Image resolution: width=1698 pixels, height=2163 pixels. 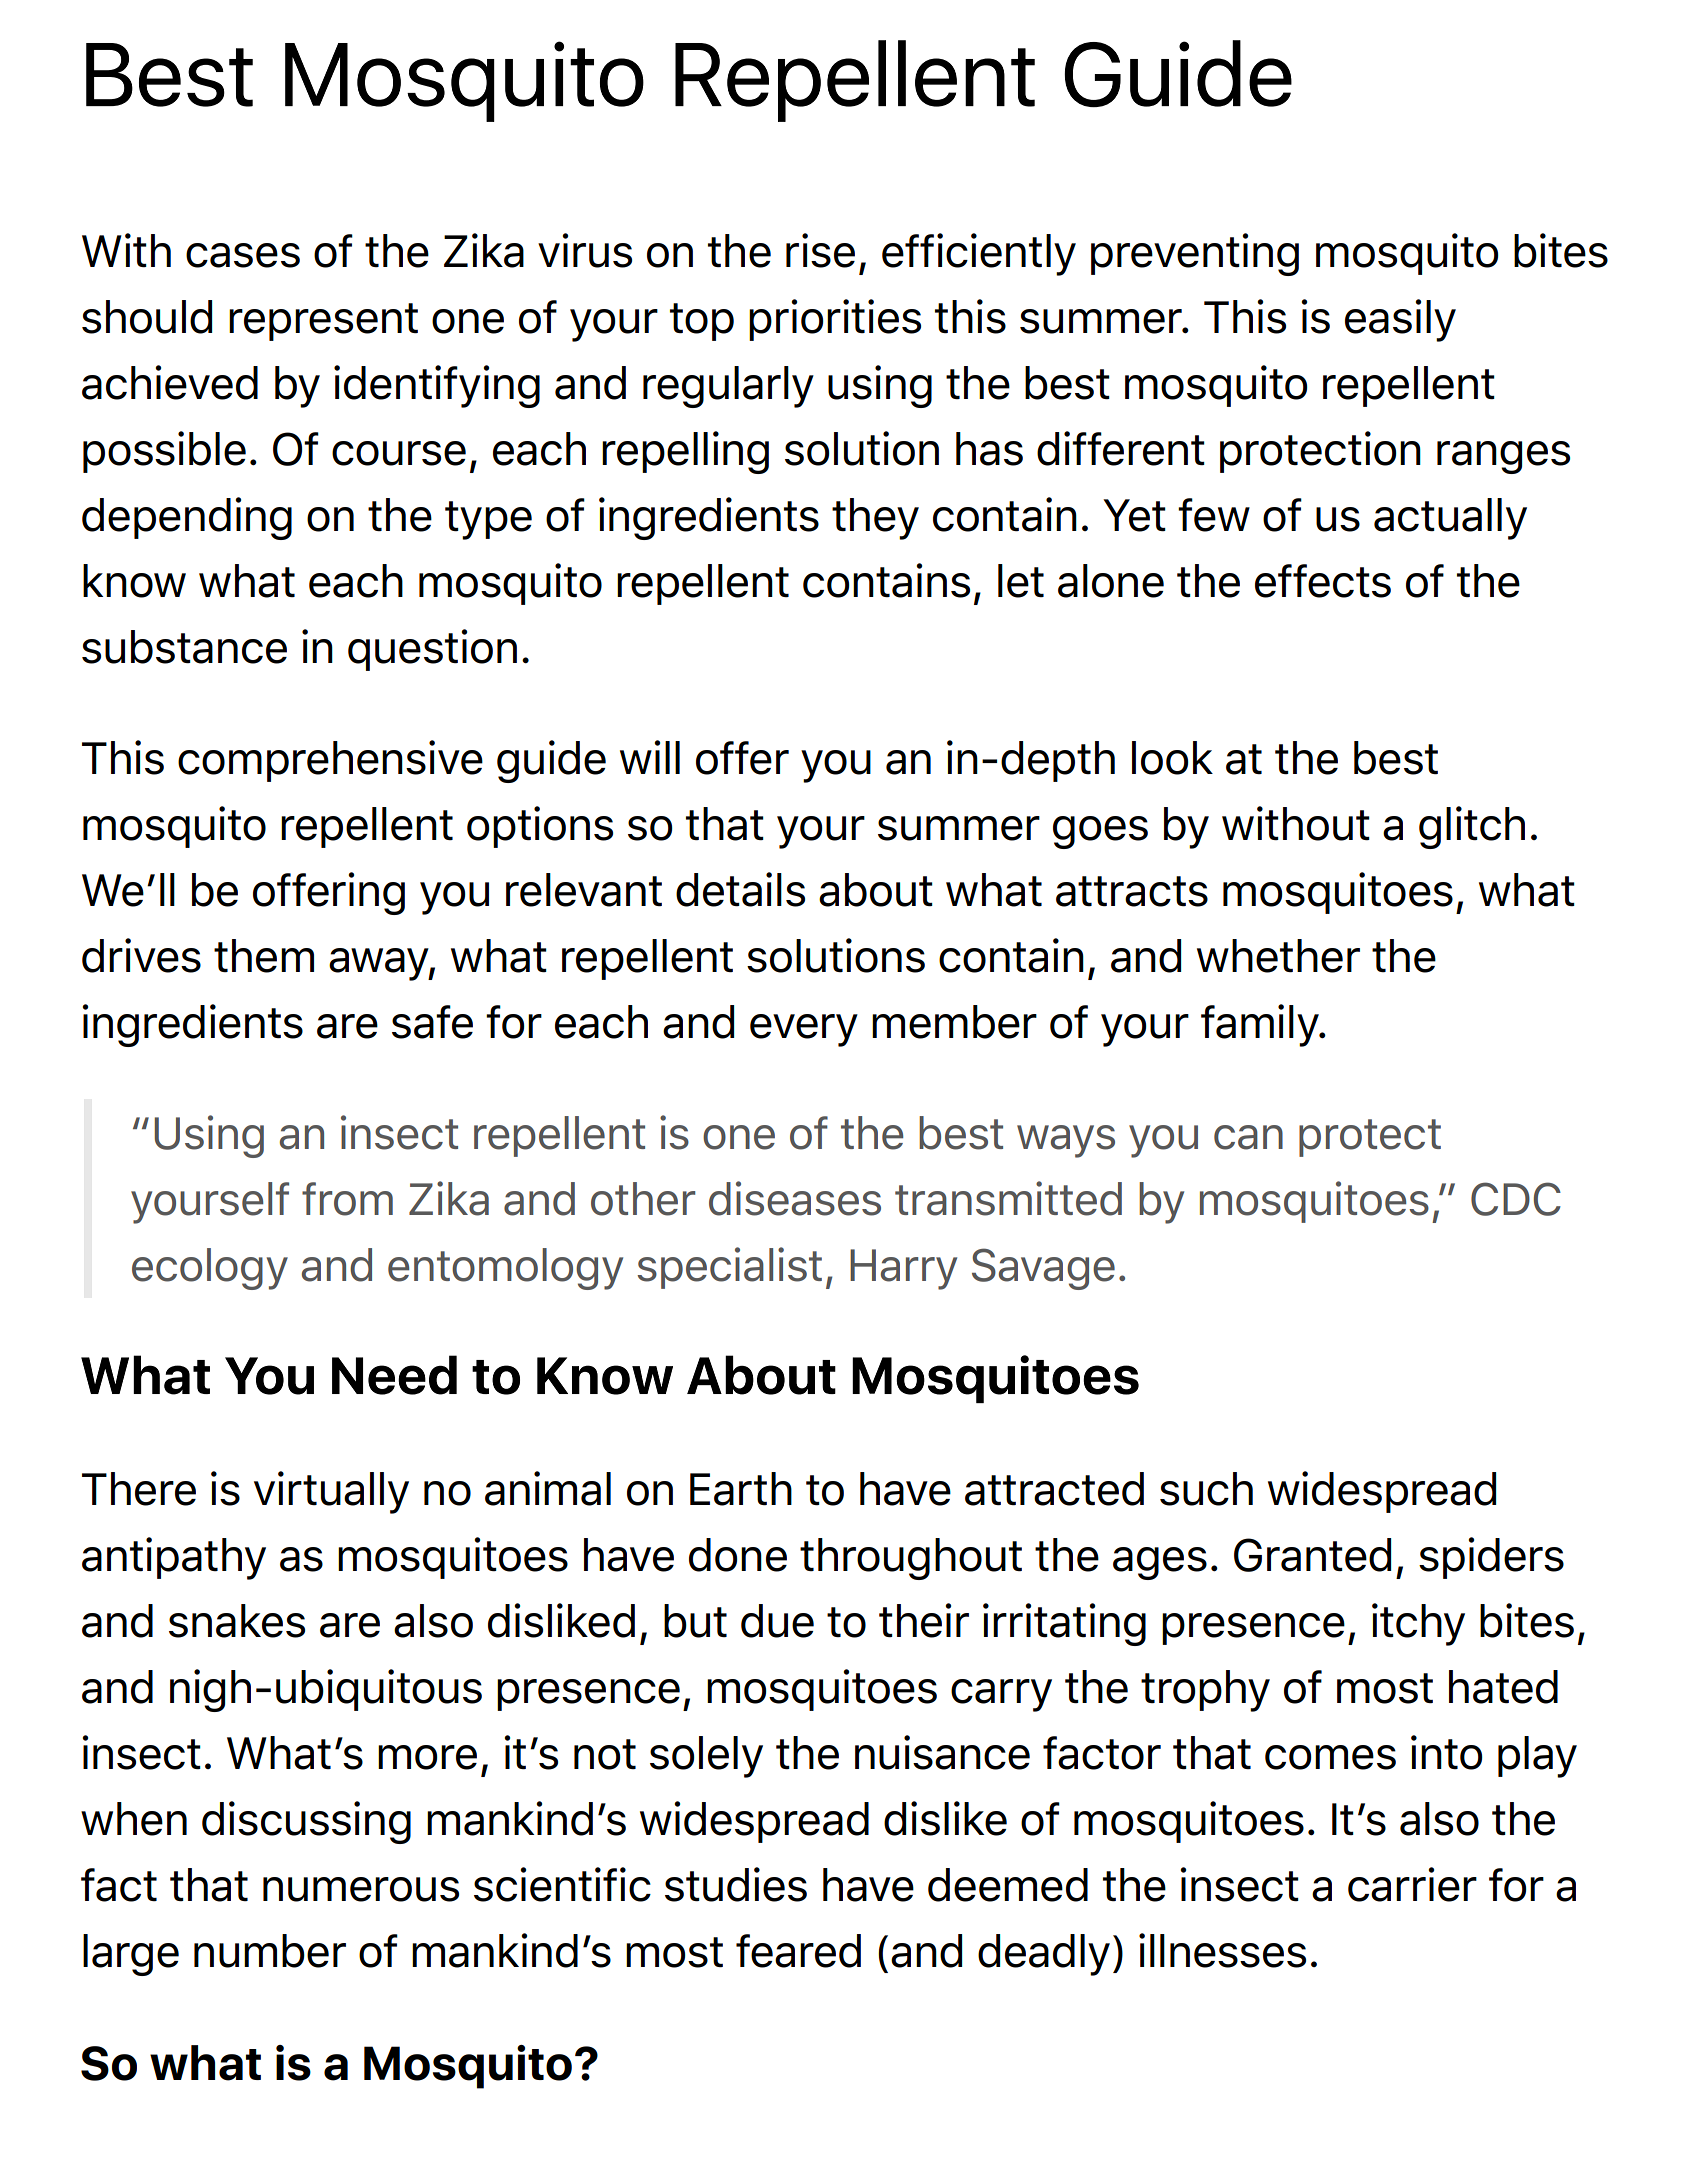 What do you see at coordinates (184, 647) in the screenshot?
I see `substance` at bounding box center [184, 647].
